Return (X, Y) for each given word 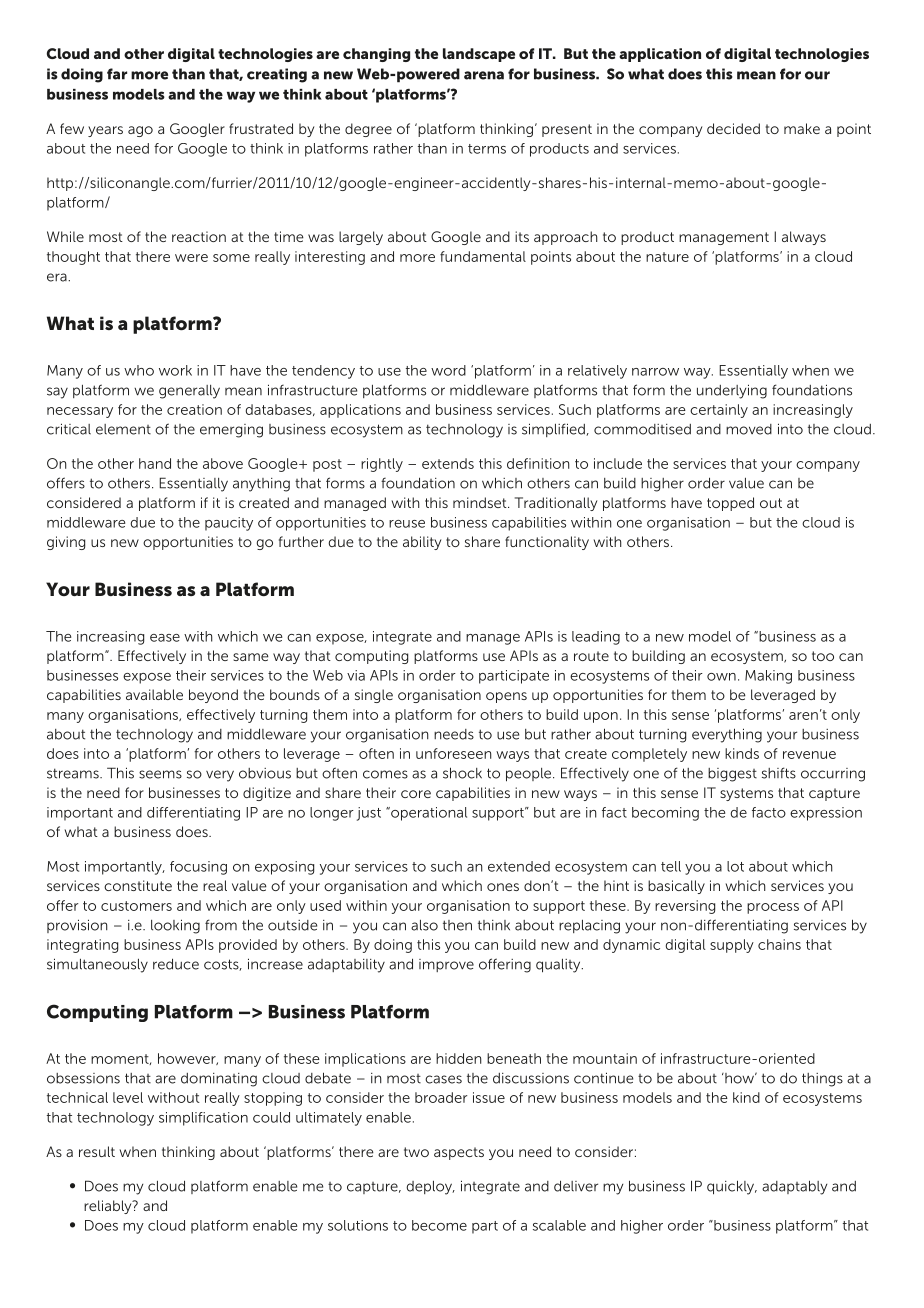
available (154, 694)
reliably (109, 1207)
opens (506, 697)
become (439, 1225)
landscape (479, 55)
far (117, 74)
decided (733, 128)
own (721, 677)
